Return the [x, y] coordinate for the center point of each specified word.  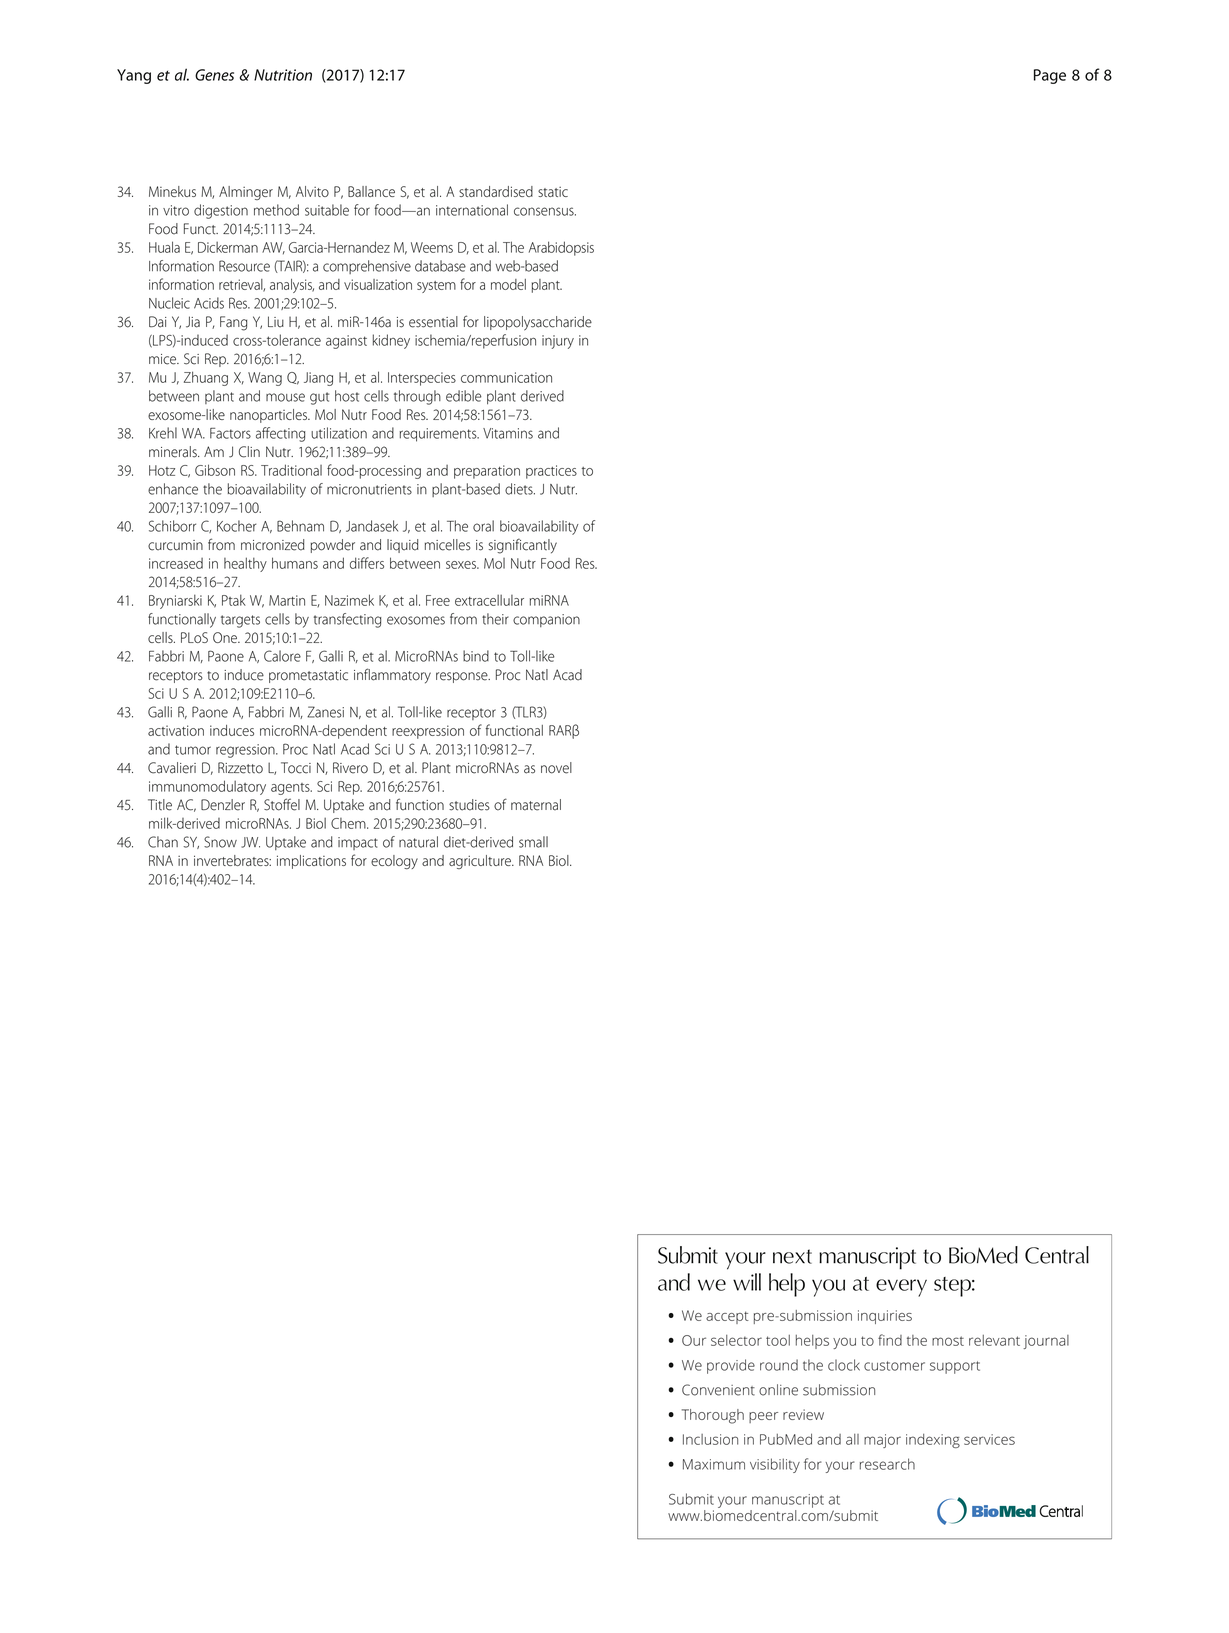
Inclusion [710, 1439]
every [901, 1288]
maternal [536, 805]
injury [558, 342]
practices [551, 472]
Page [1050, 76]
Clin [249, 452]
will [747, 1282]
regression [246, 751]
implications [311, 862]
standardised [496, 191]
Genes [214, 75]
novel [556, 768]
